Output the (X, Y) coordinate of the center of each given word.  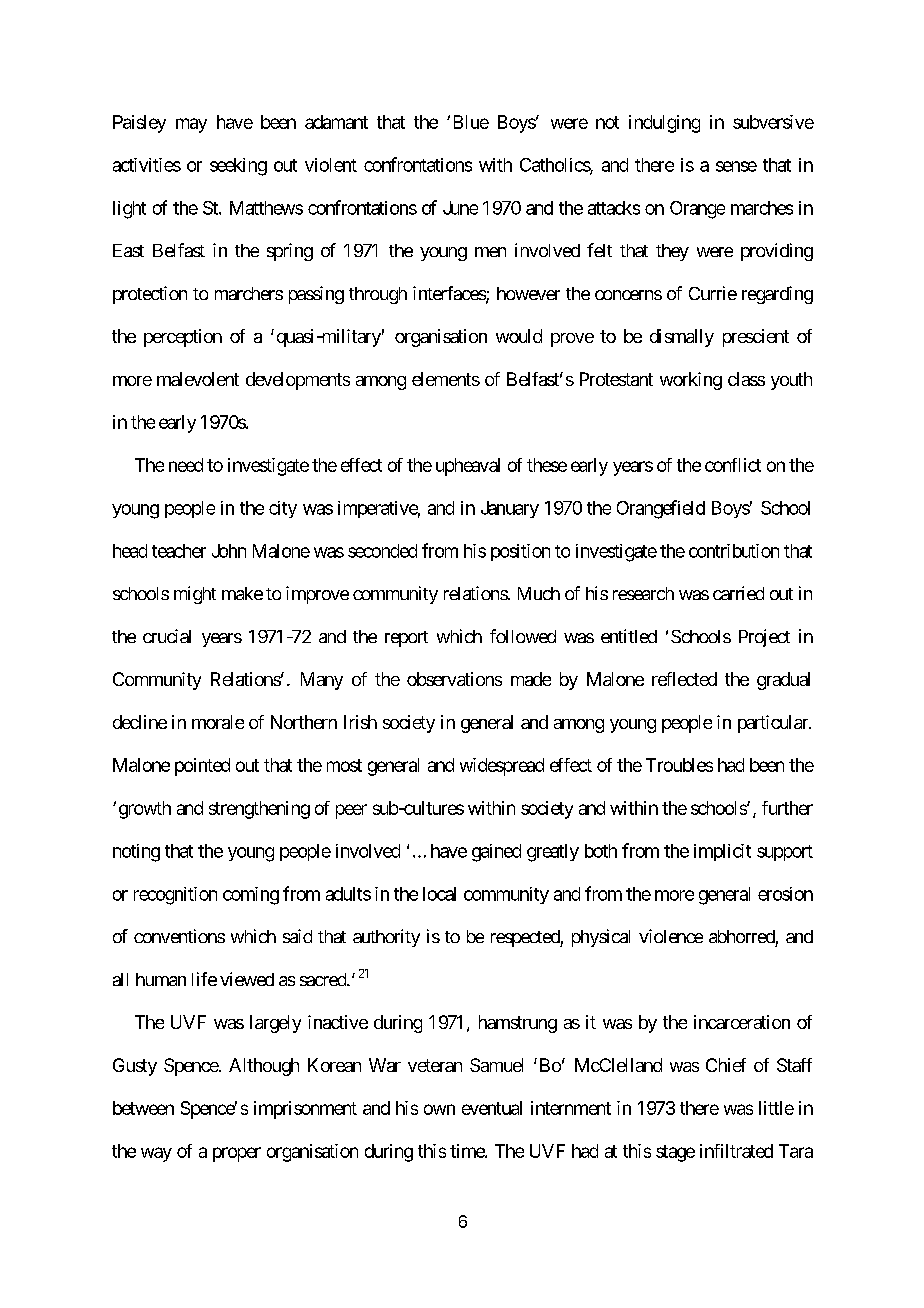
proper (237, 1154)
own (439, 1109)
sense (736, 166)
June (460, 208)
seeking (238, 167)
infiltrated (736, 1151)
